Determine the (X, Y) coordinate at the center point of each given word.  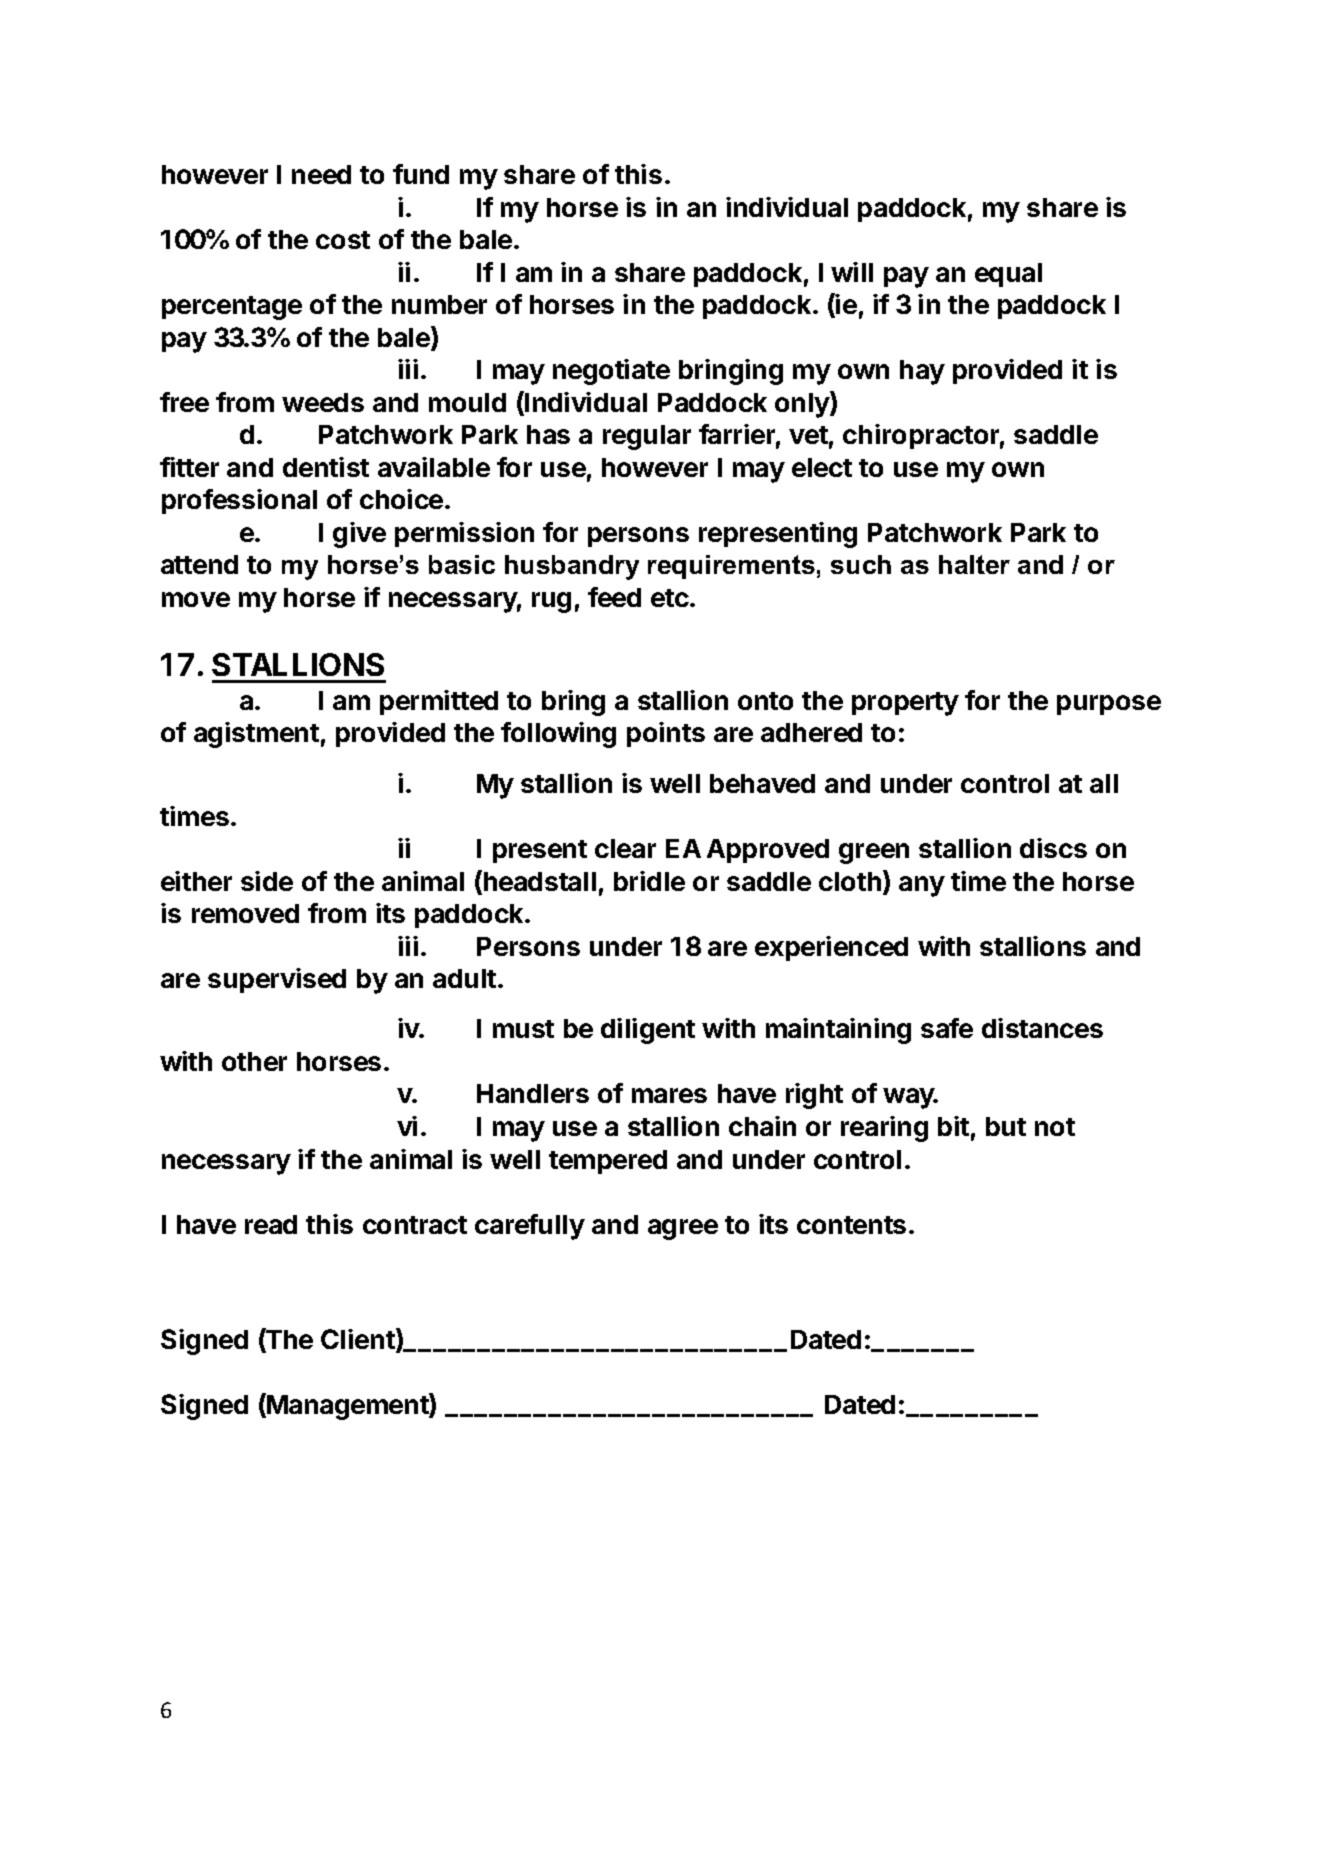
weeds (323, 402)
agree (683, 1229)
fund (421, 174)
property (905, 704)
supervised (277, 980)
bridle (649, 881)
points (666, 734)
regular (647, 437)
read (271, 1224)
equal (1008, 275)
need (321, 174)
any (922, 886)
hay (922, 372)
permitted (439, 702)
